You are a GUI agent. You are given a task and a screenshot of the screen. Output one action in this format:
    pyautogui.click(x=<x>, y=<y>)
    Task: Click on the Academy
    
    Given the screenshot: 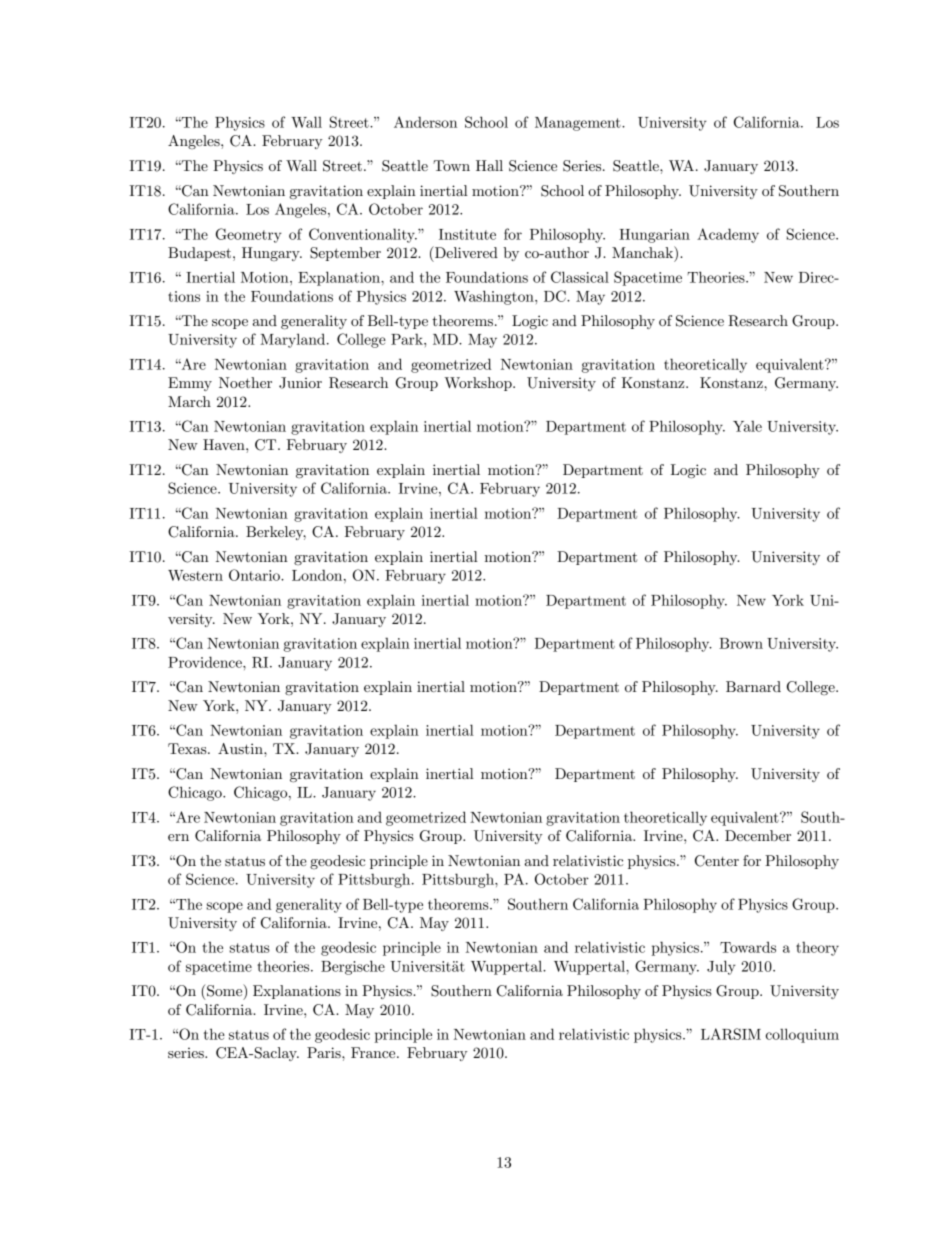 What is the action you would take?
    pyautogui.click(x=728, y=235)
